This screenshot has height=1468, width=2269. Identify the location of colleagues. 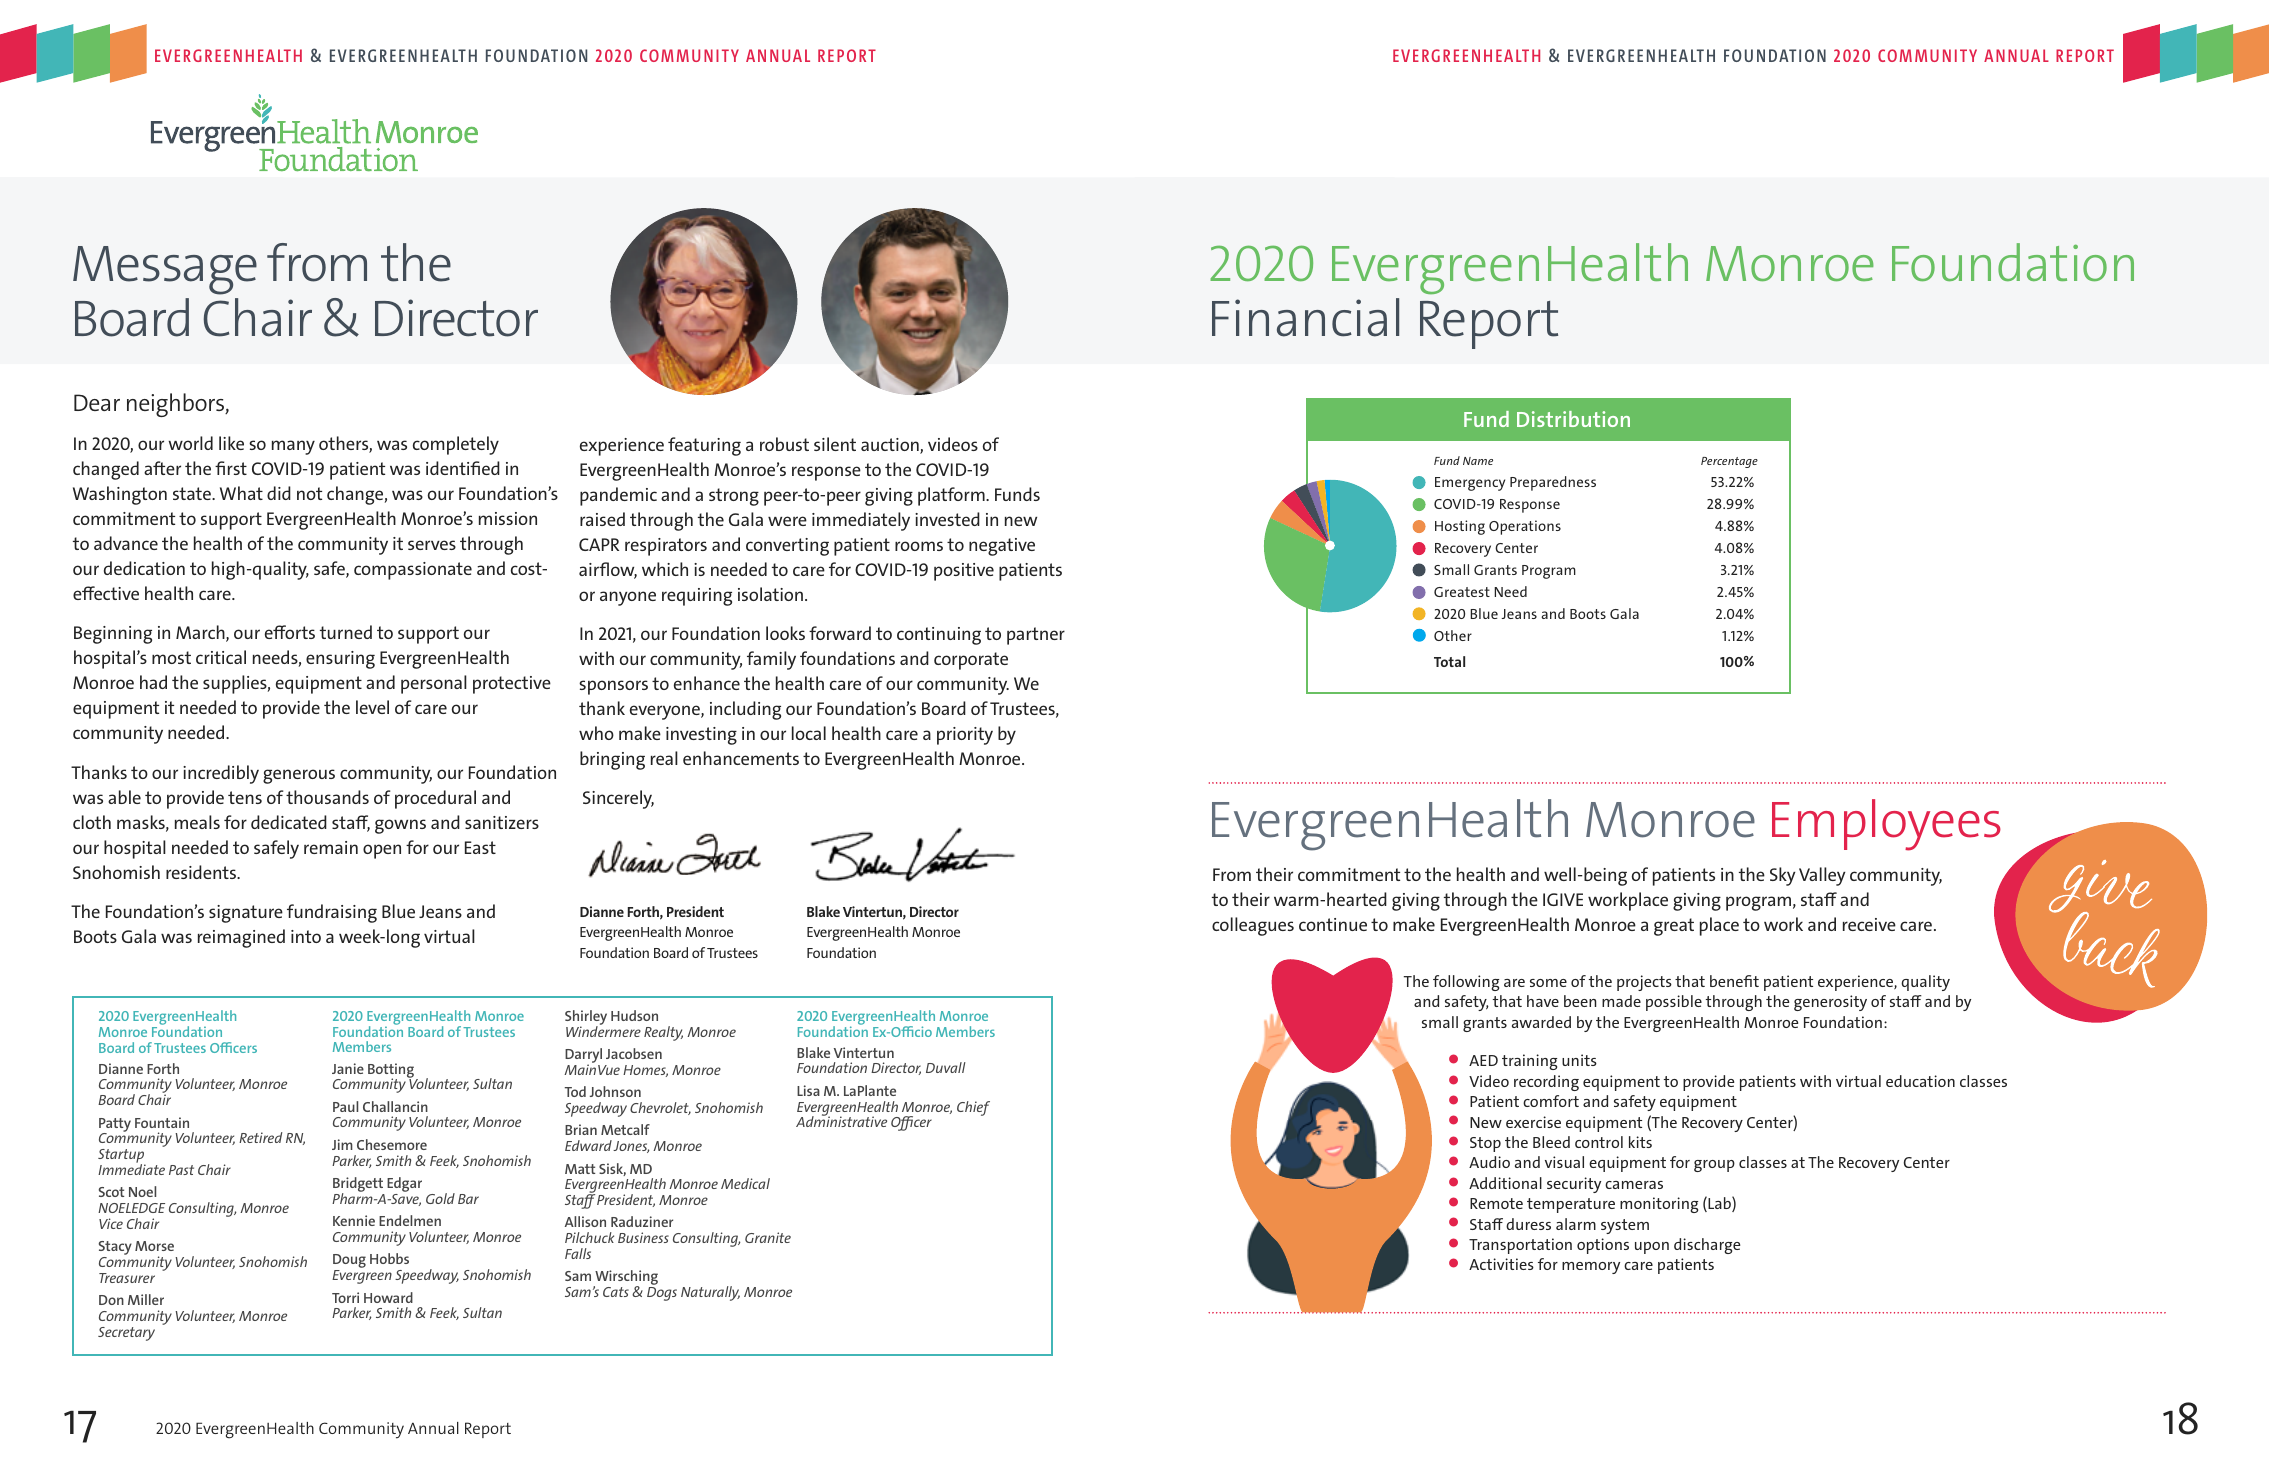
(1253, 926).
